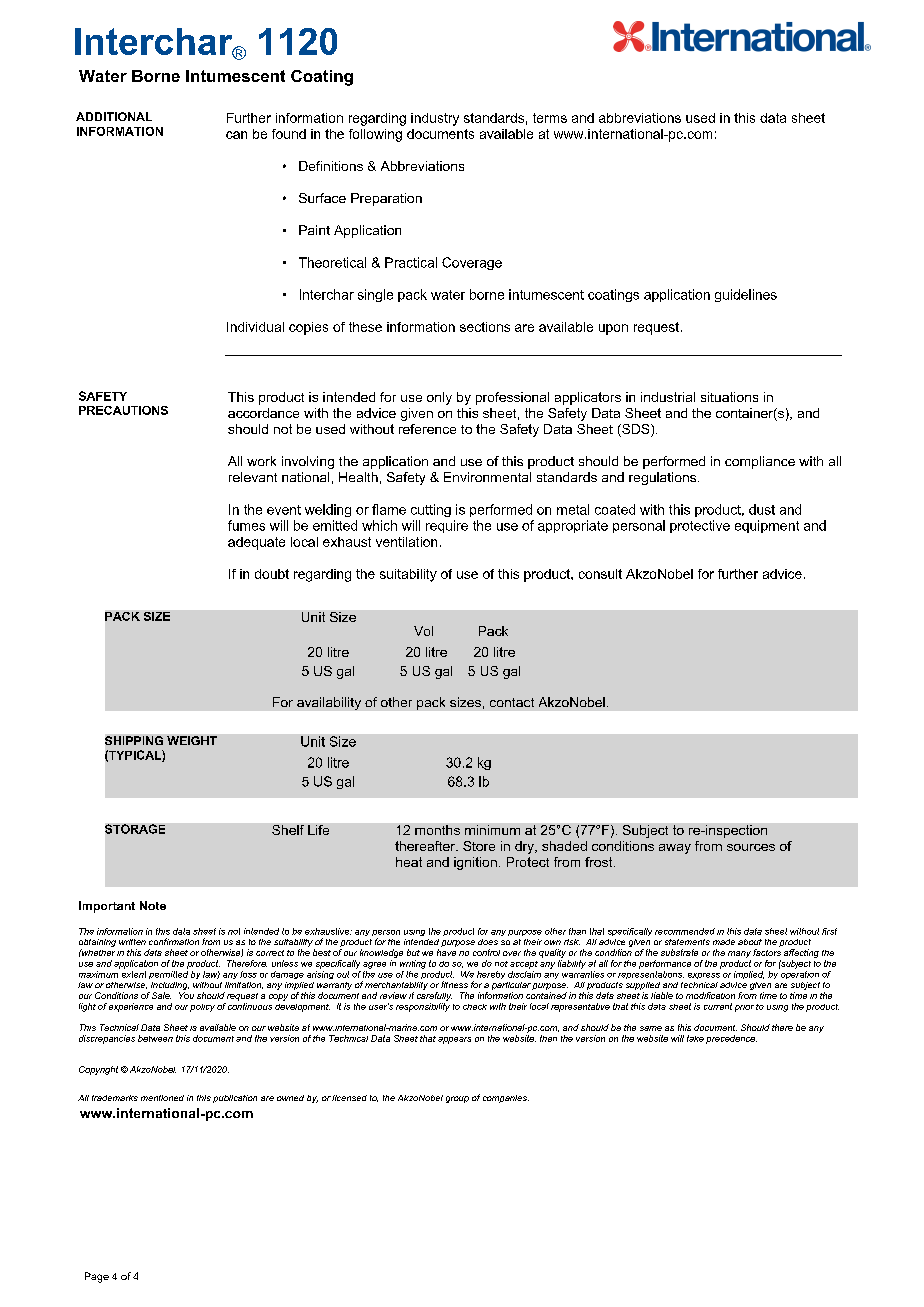 This screenshot has height=1307, width=924. I want to click on Page, so click(97, 1277).
